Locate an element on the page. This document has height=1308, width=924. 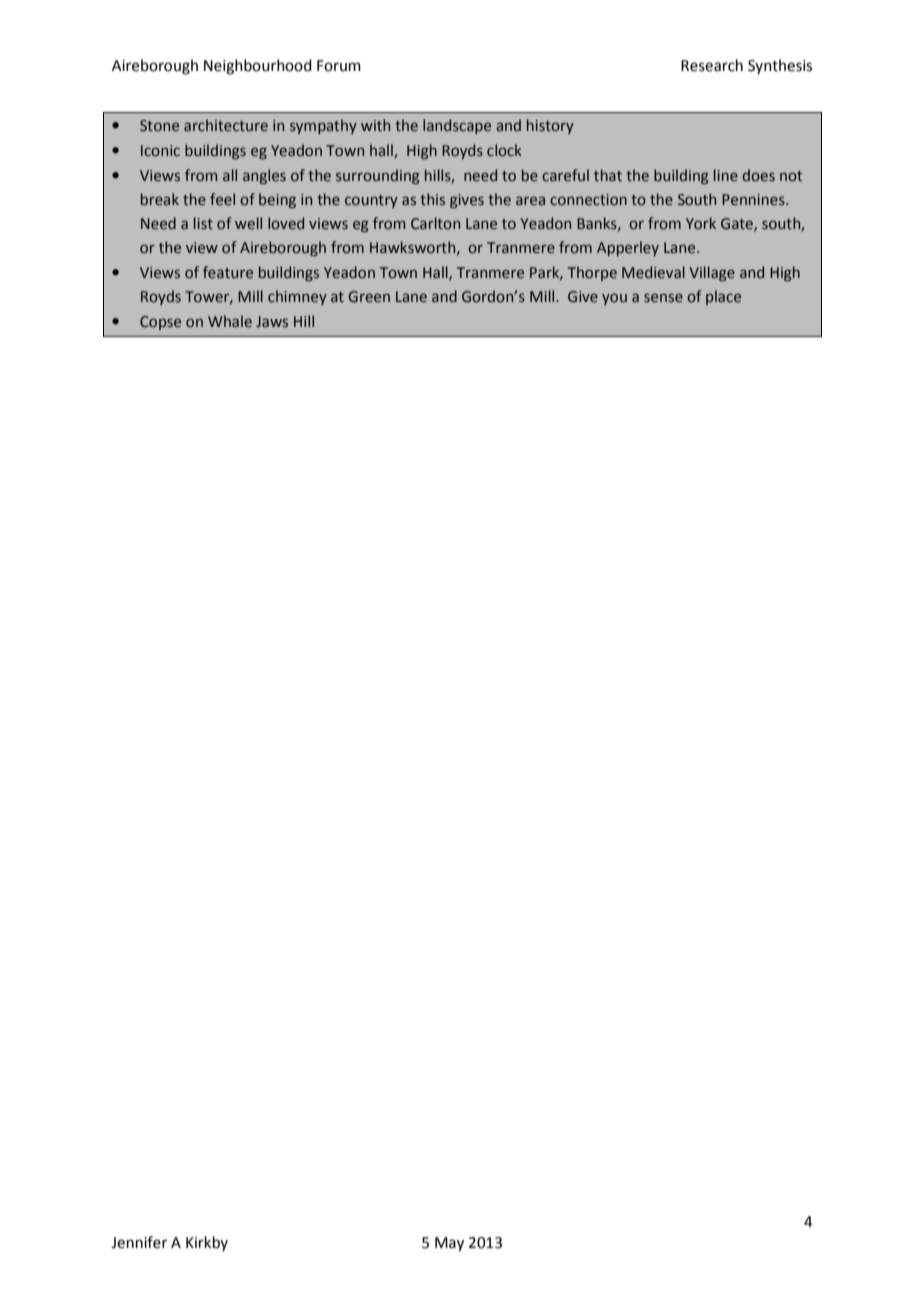
architecture is located at coordinates (226, 125).
